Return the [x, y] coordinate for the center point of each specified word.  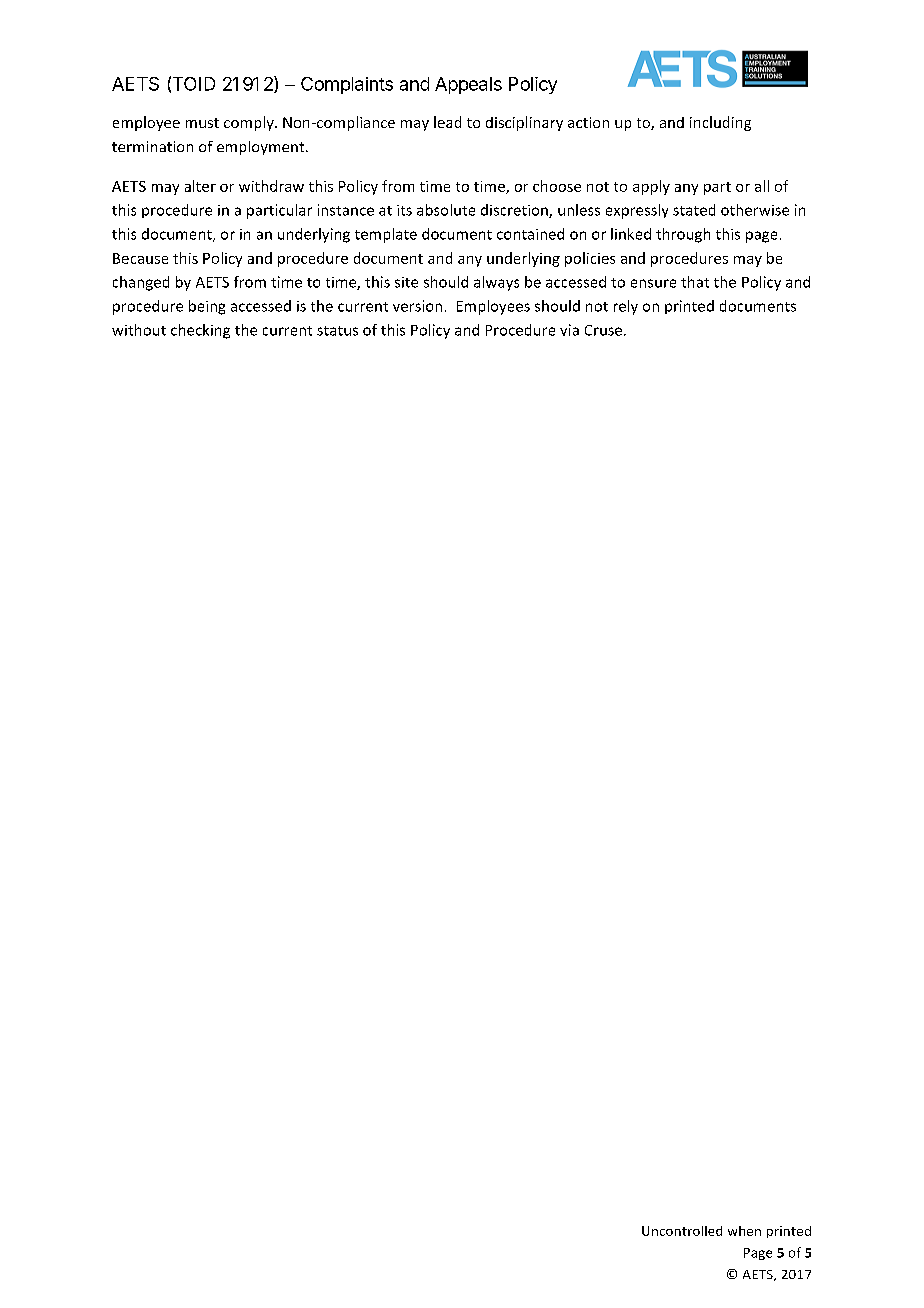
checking [200, 331]
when [744, 1231]
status [337, 331]
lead [447, 122]
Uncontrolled [682, 1231]
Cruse [605, 330]
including [720, 123]
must [202, 123]
